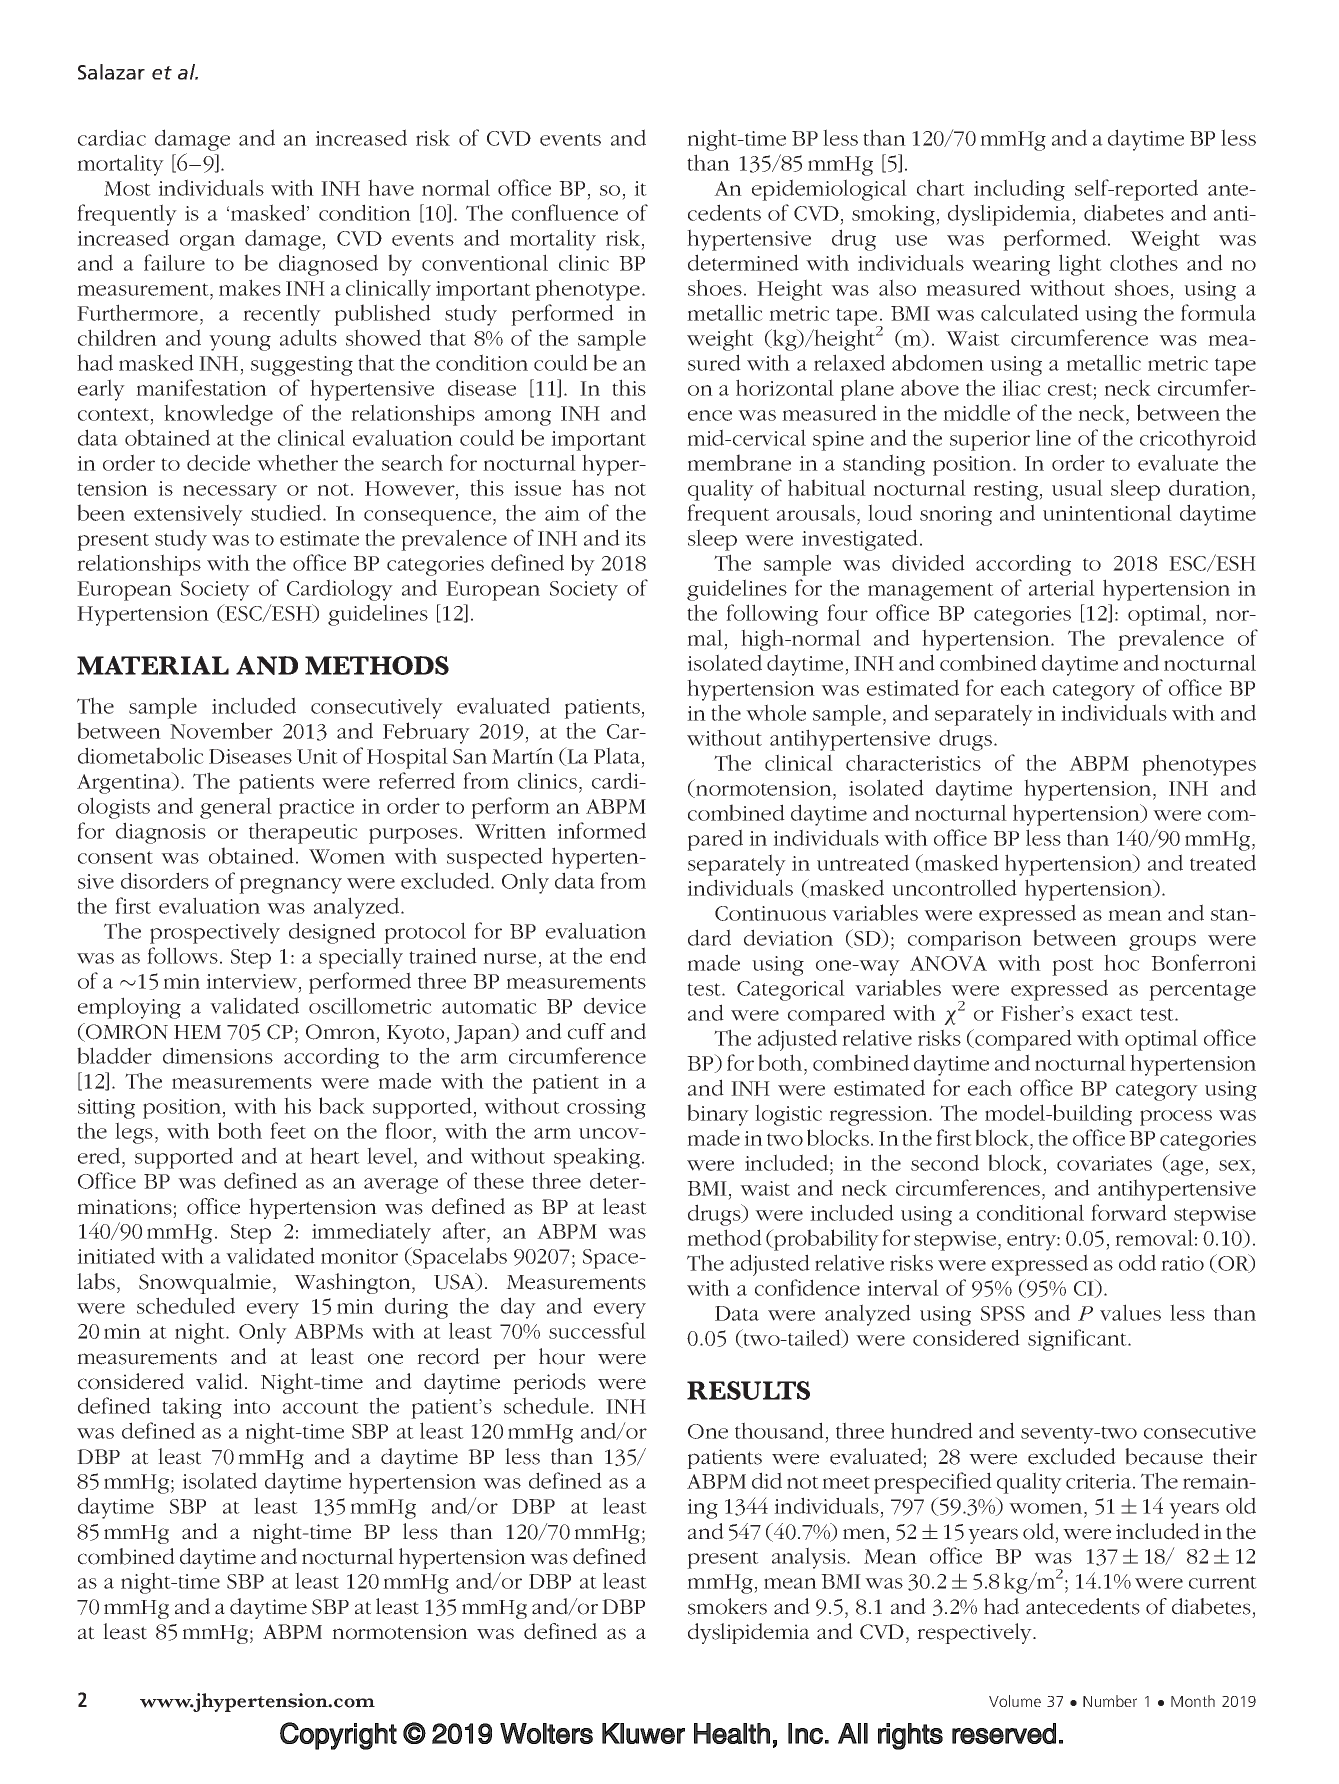  I want to click on Kluwer, so click(643, 1733).
